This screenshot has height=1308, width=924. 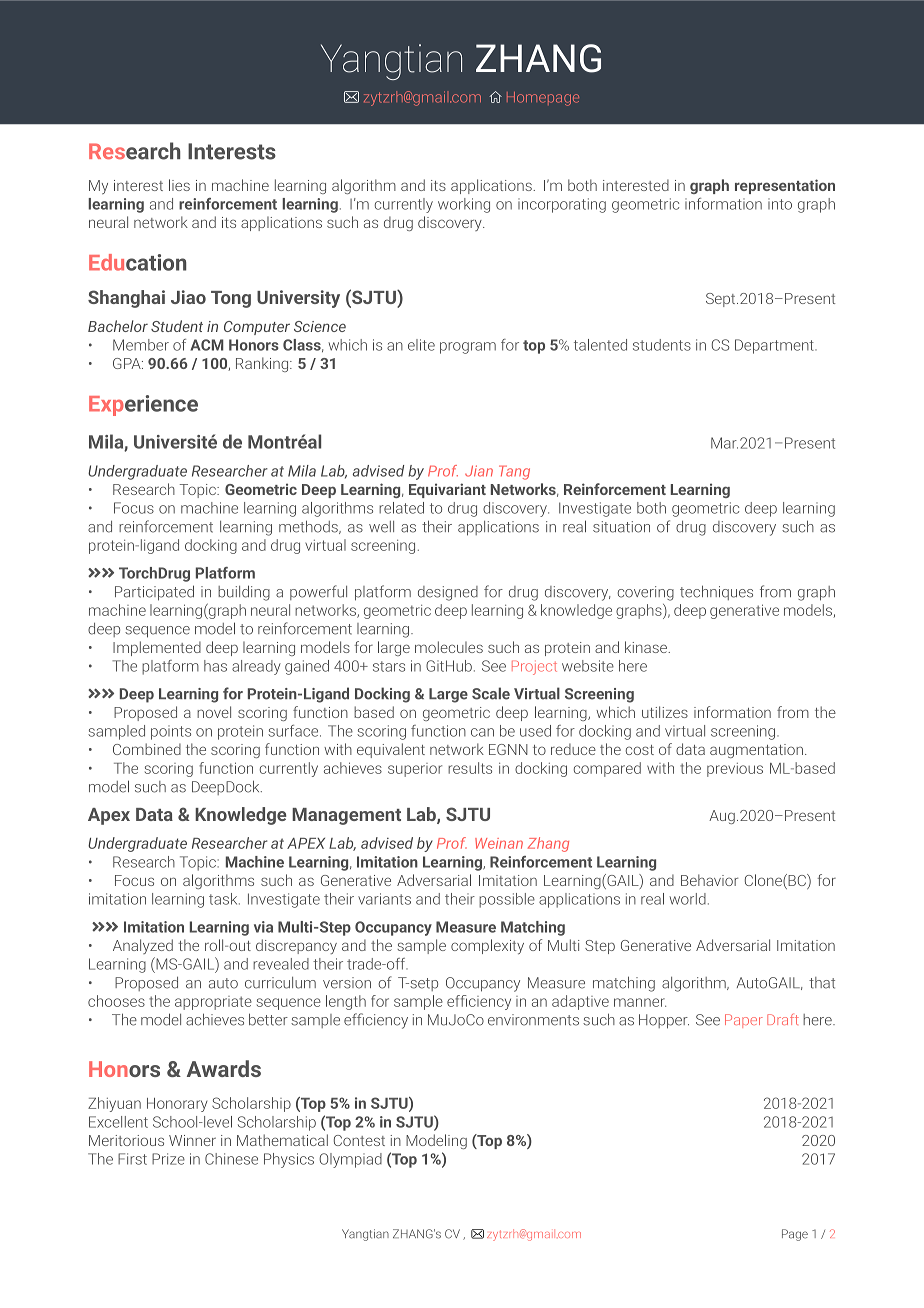 I want to click on previous, so click(x=735, y=770).
